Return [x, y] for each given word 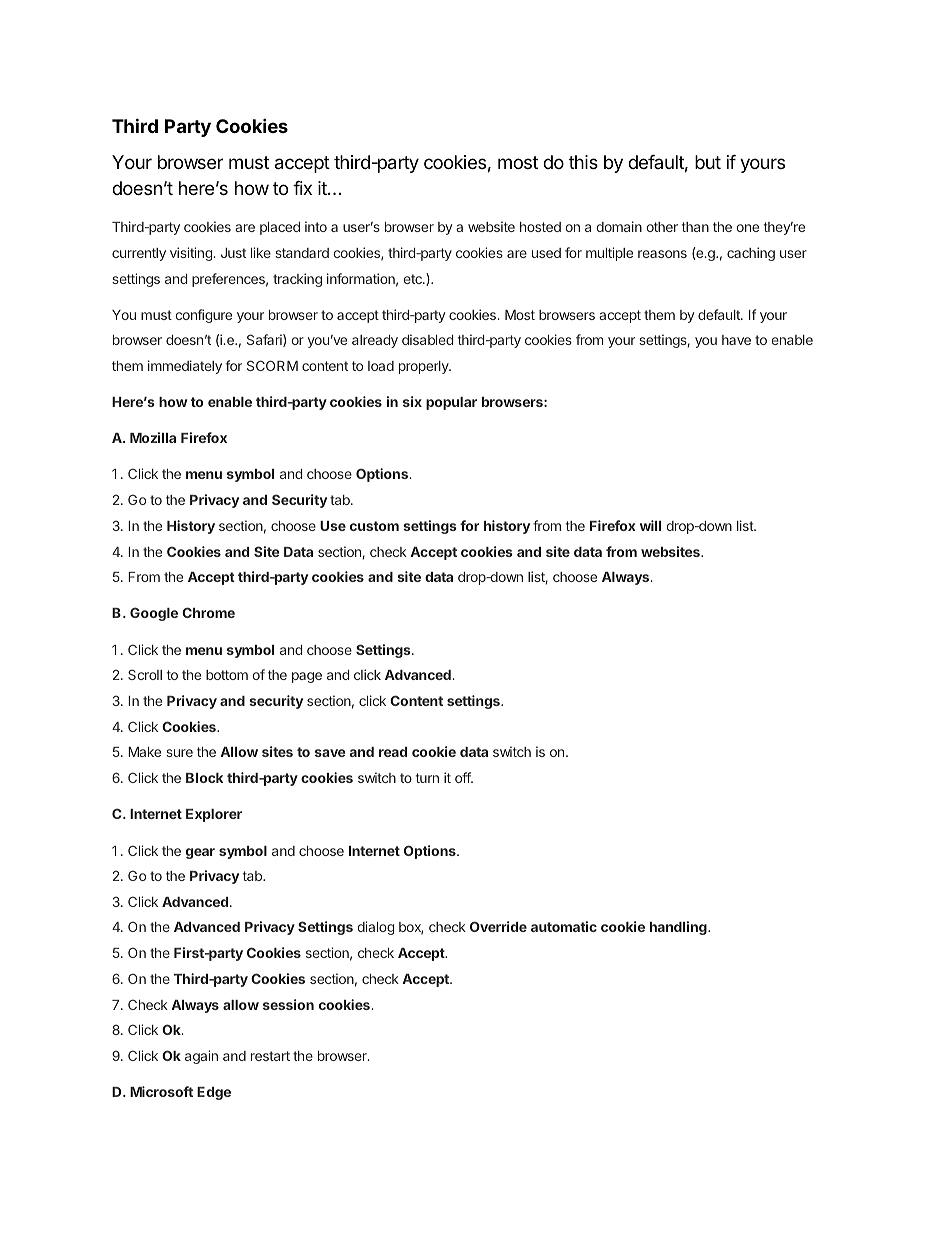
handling [679, 928]
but [708, 162]
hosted [540, 227]
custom [374, 526]
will [650, 525]
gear [200, 853]
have [736, 340]
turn [427, 778]
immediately [185, 367]
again [201, 1057]
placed [280, 228]
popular [451, 403]
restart [270, 1056]
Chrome [208, 612]
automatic [564, 926]
